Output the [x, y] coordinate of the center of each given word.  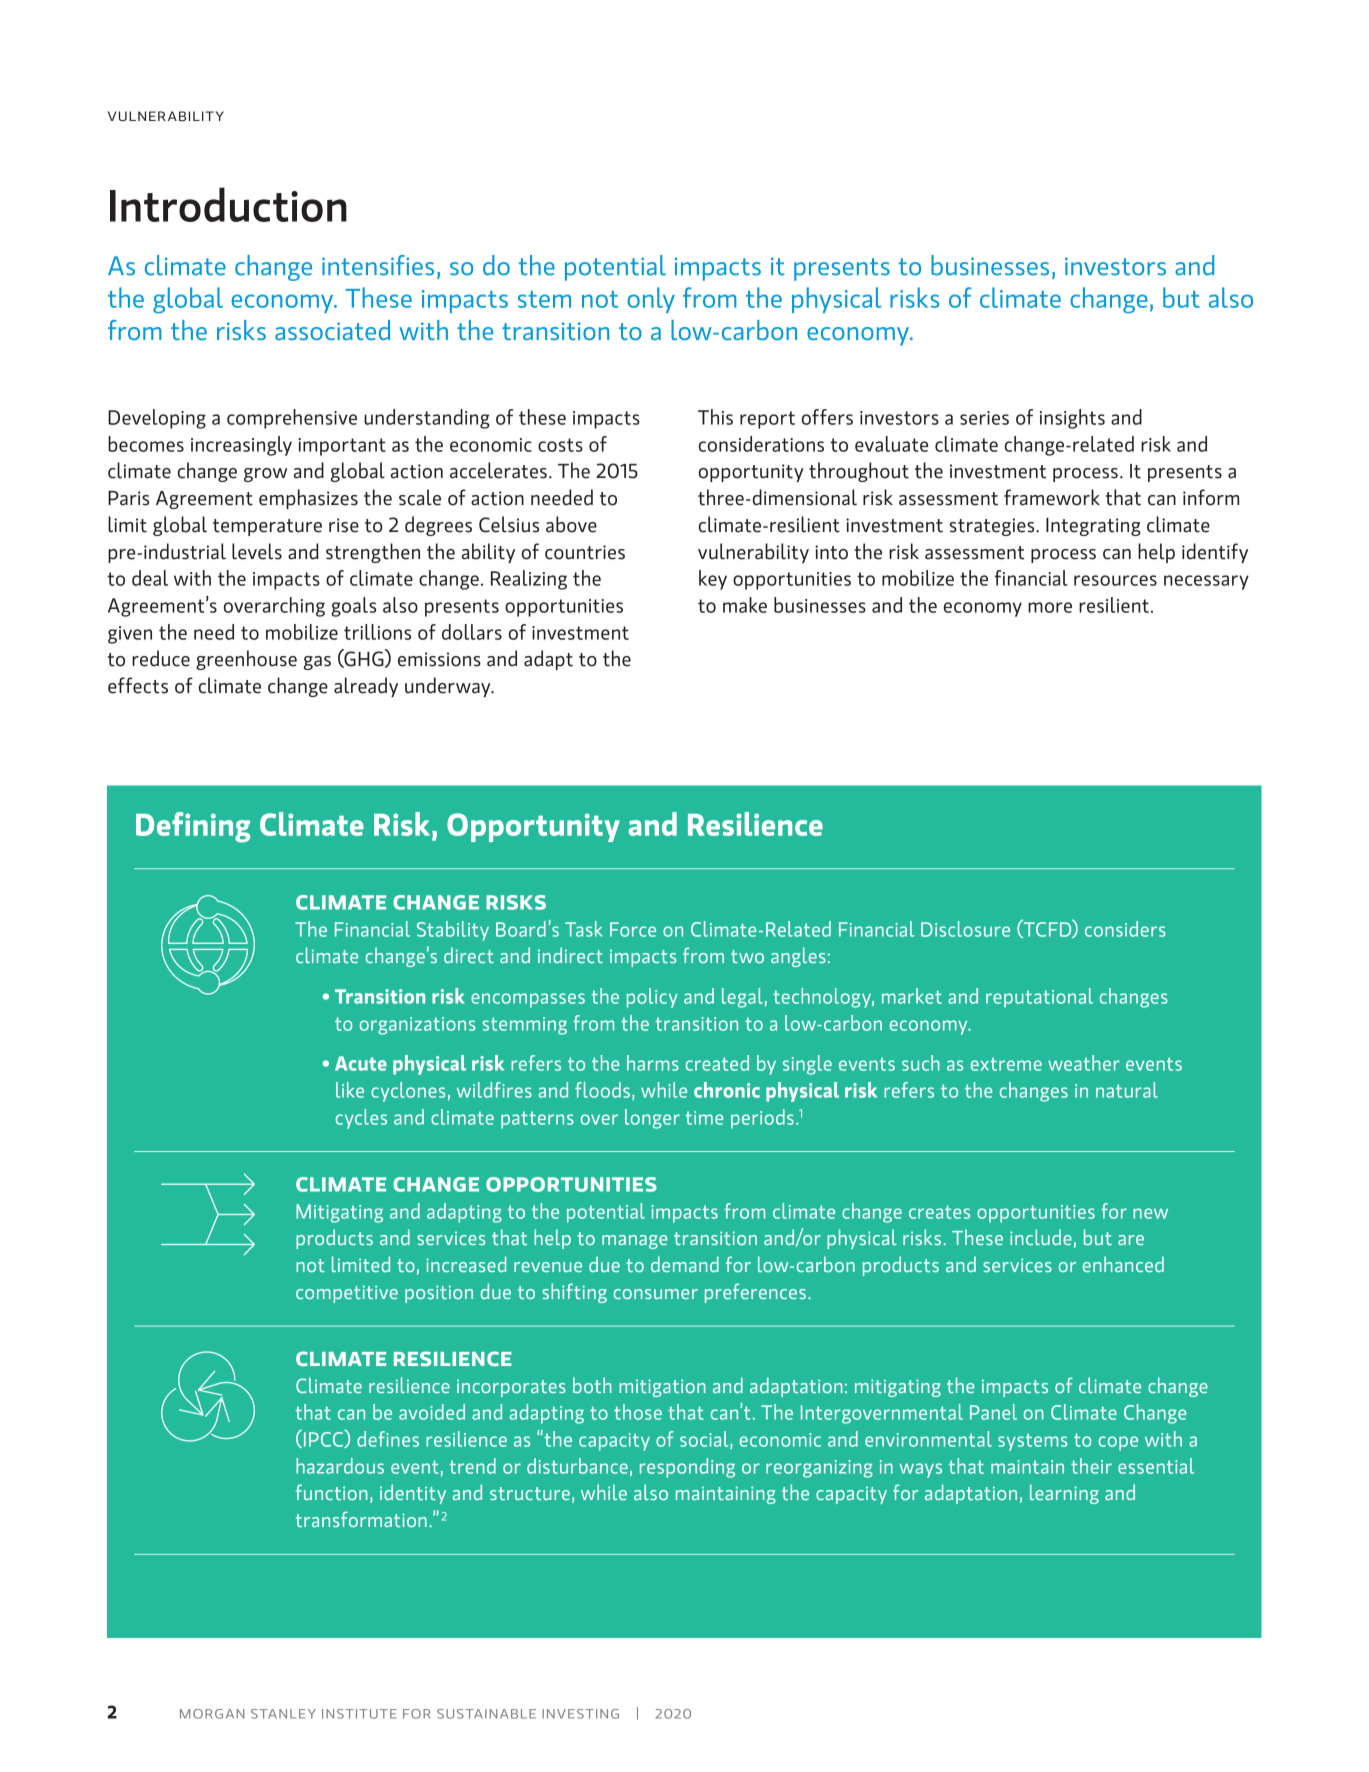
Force [633, 929]
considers [1125, 929]
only [651, 300]
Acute [361, 1063]
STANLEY [283, 1714]
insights [1072, 419]
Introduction [228, 204]
